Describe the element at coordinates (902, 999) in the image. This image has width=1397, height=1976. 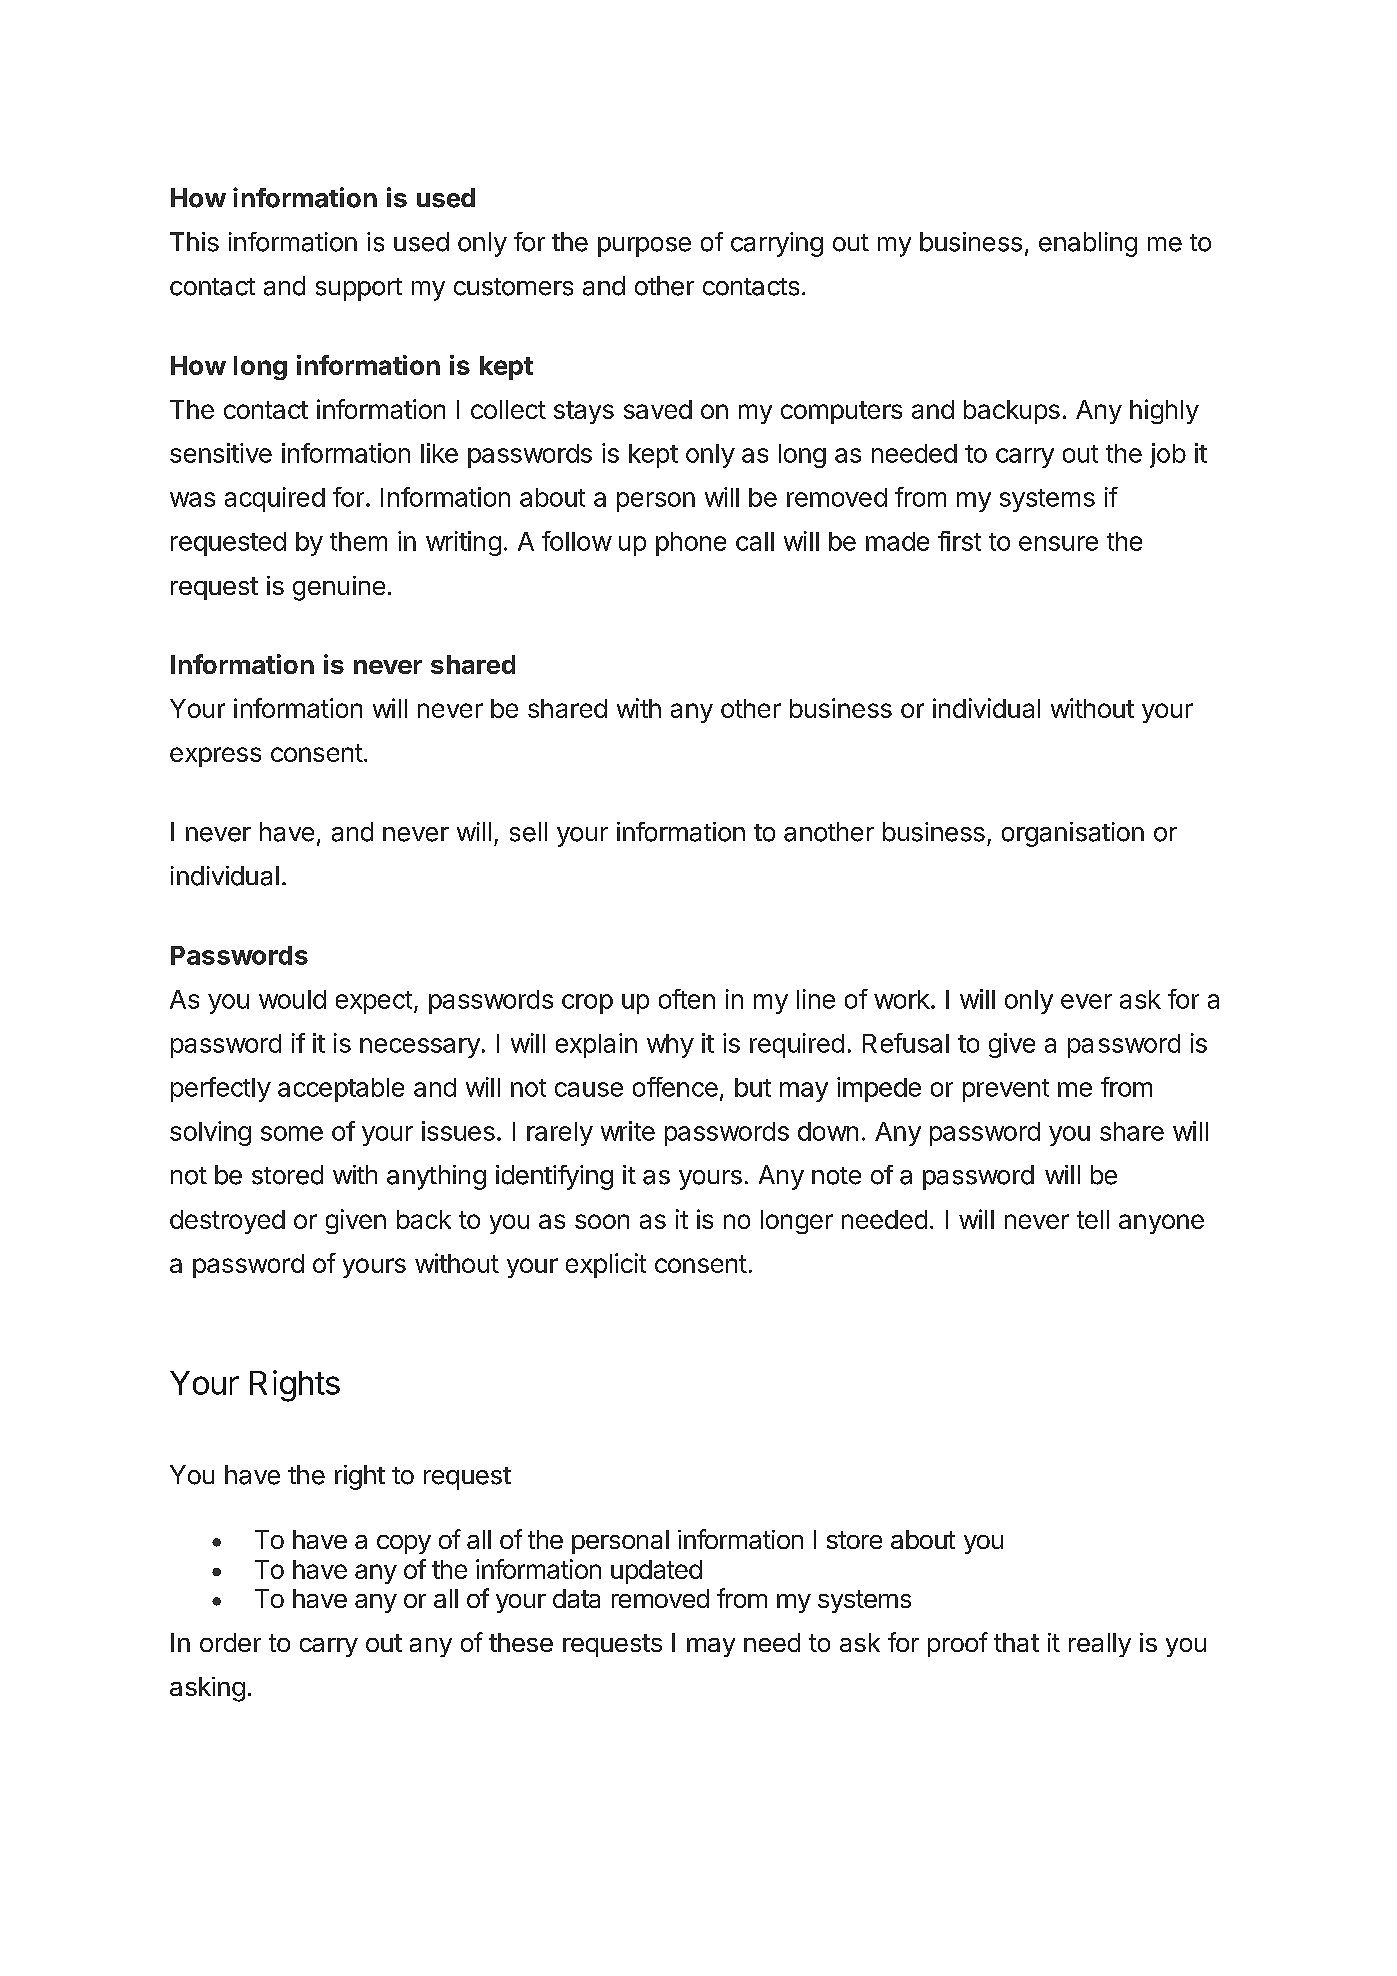
I see `work` at that location.
